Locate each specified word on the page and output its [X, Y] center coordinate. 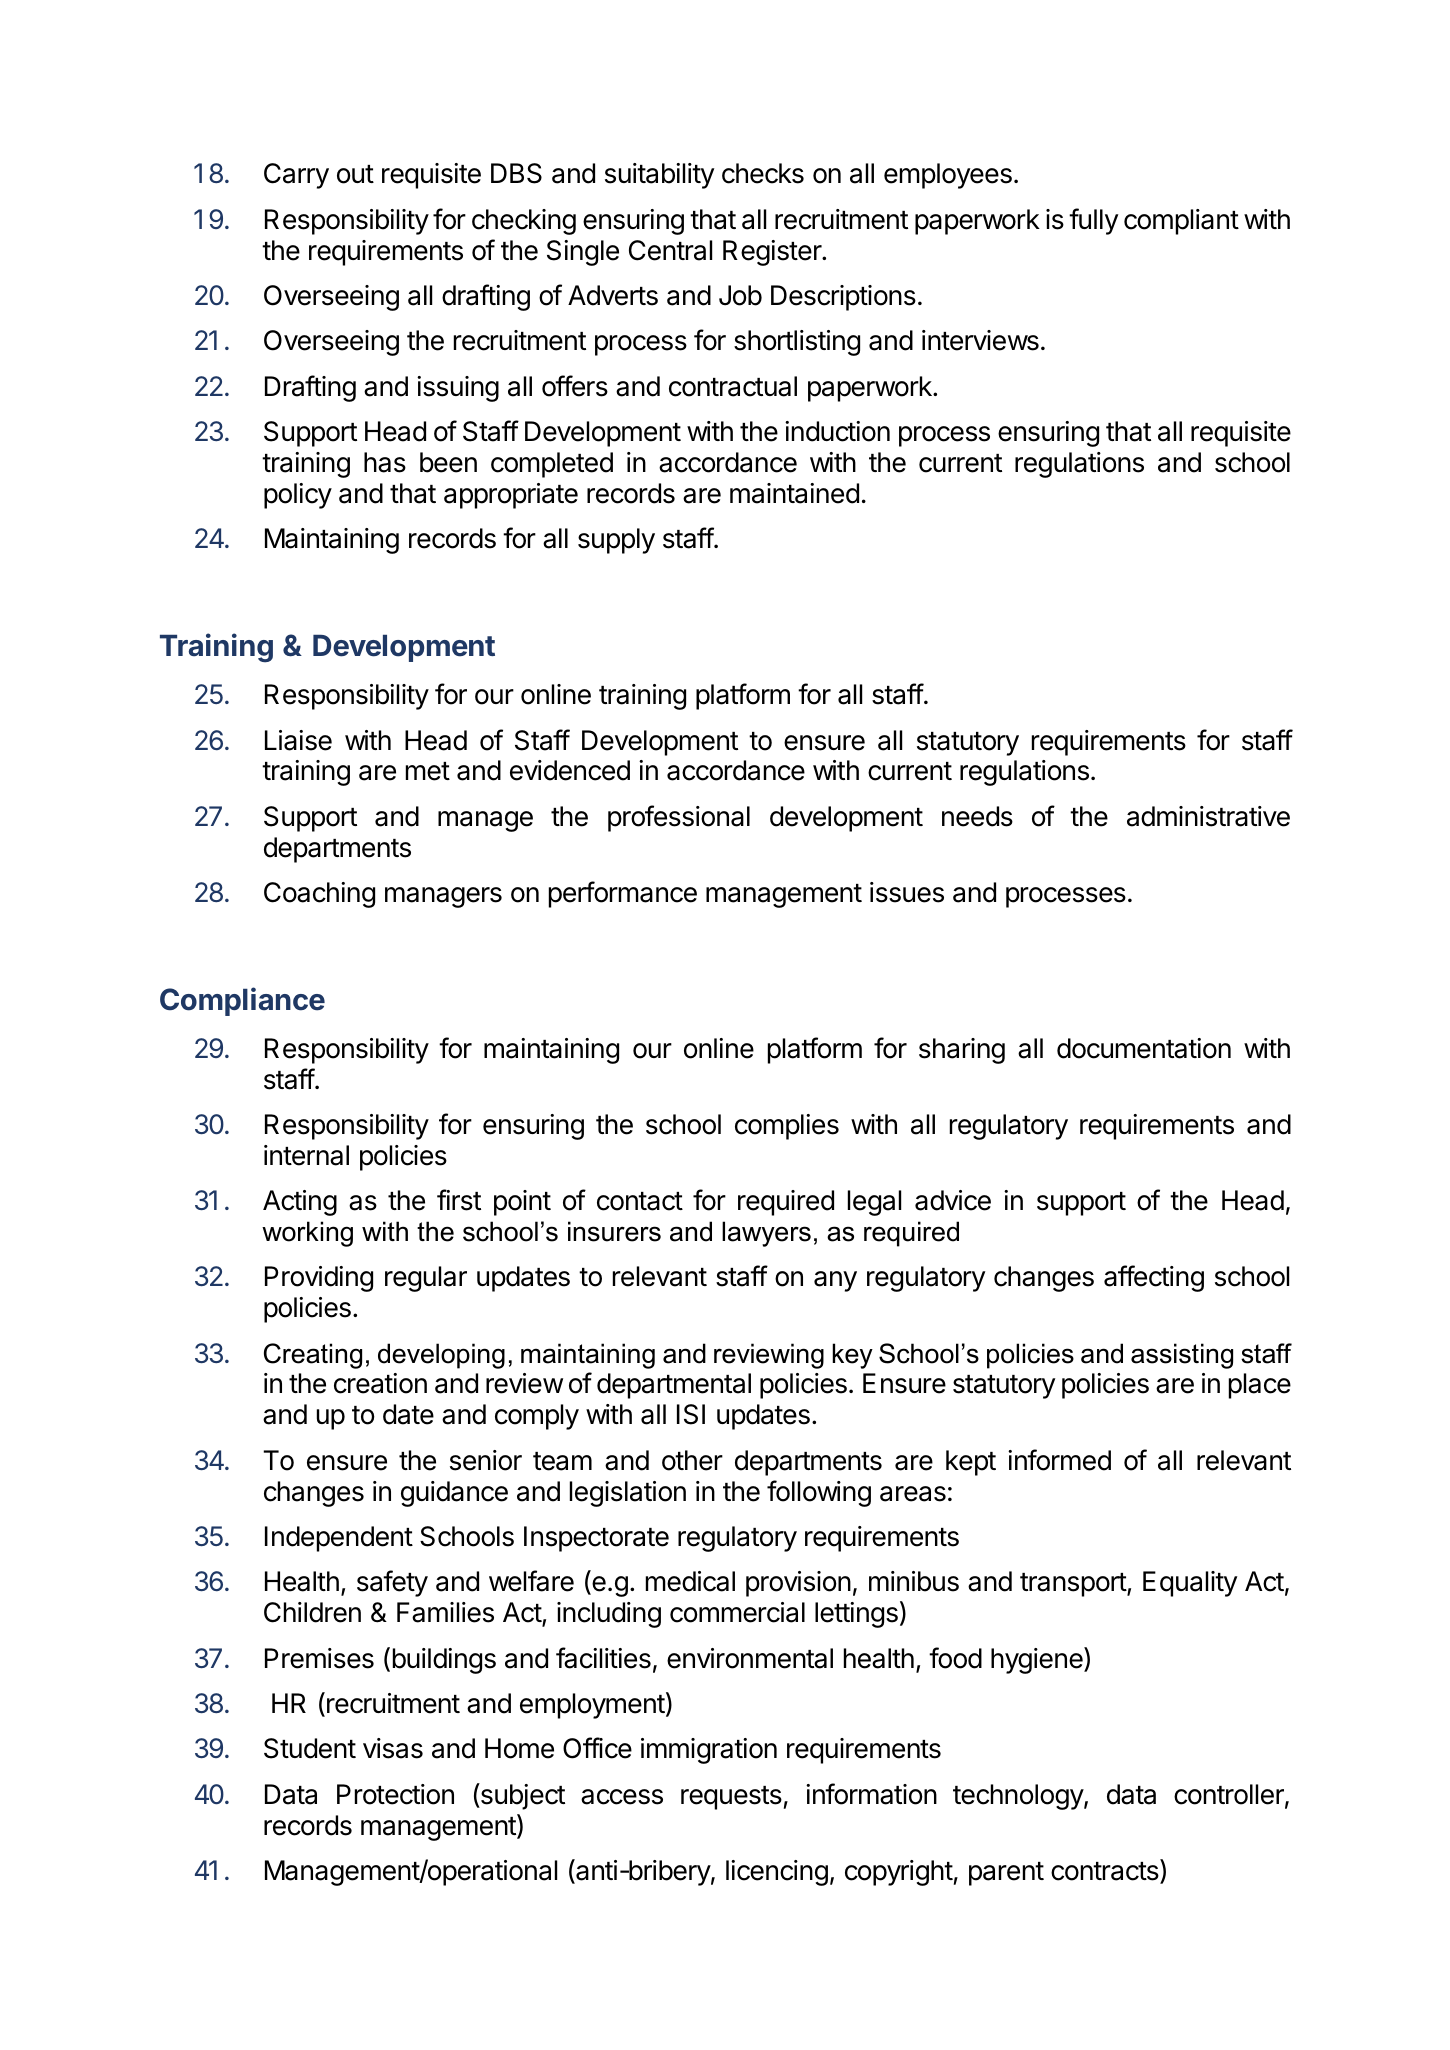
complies [787, 1127]
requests [731, 1798]
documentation [1144, 1048]
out [355, 174]
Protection [395, 1794]
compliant [1181, 222]
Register [773, 253]
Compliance [242, 1001]
